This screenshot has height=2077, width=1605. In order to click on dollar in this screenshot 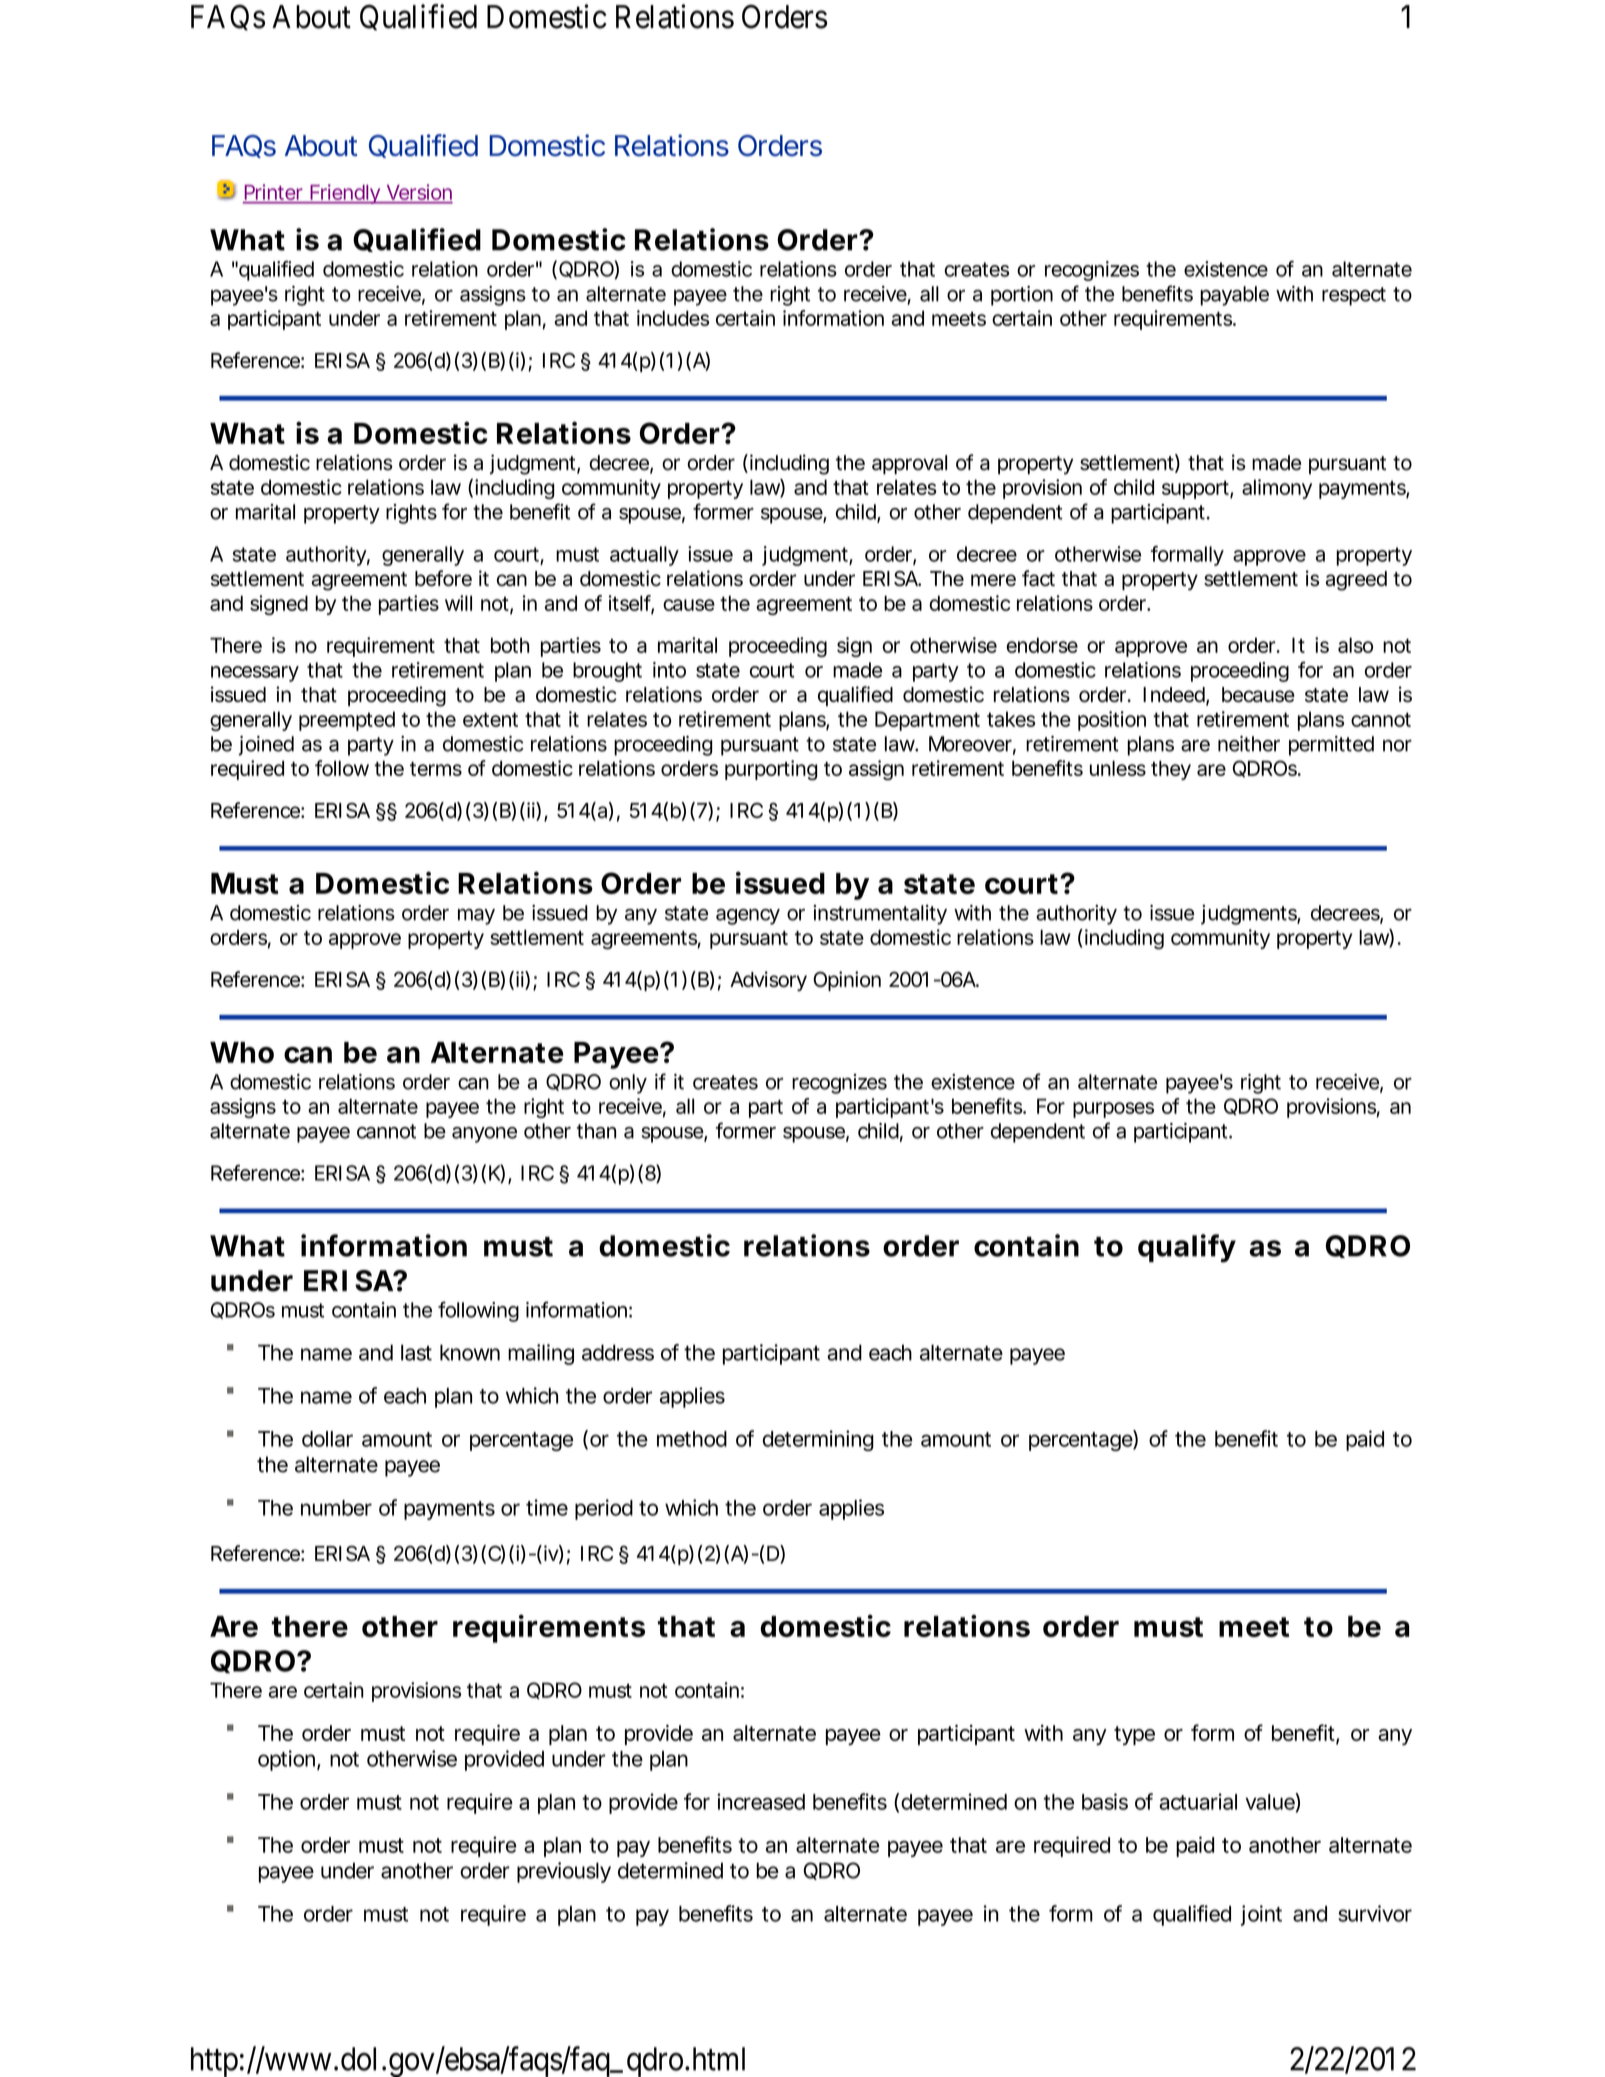, I will do `click(327, 1439)`.
